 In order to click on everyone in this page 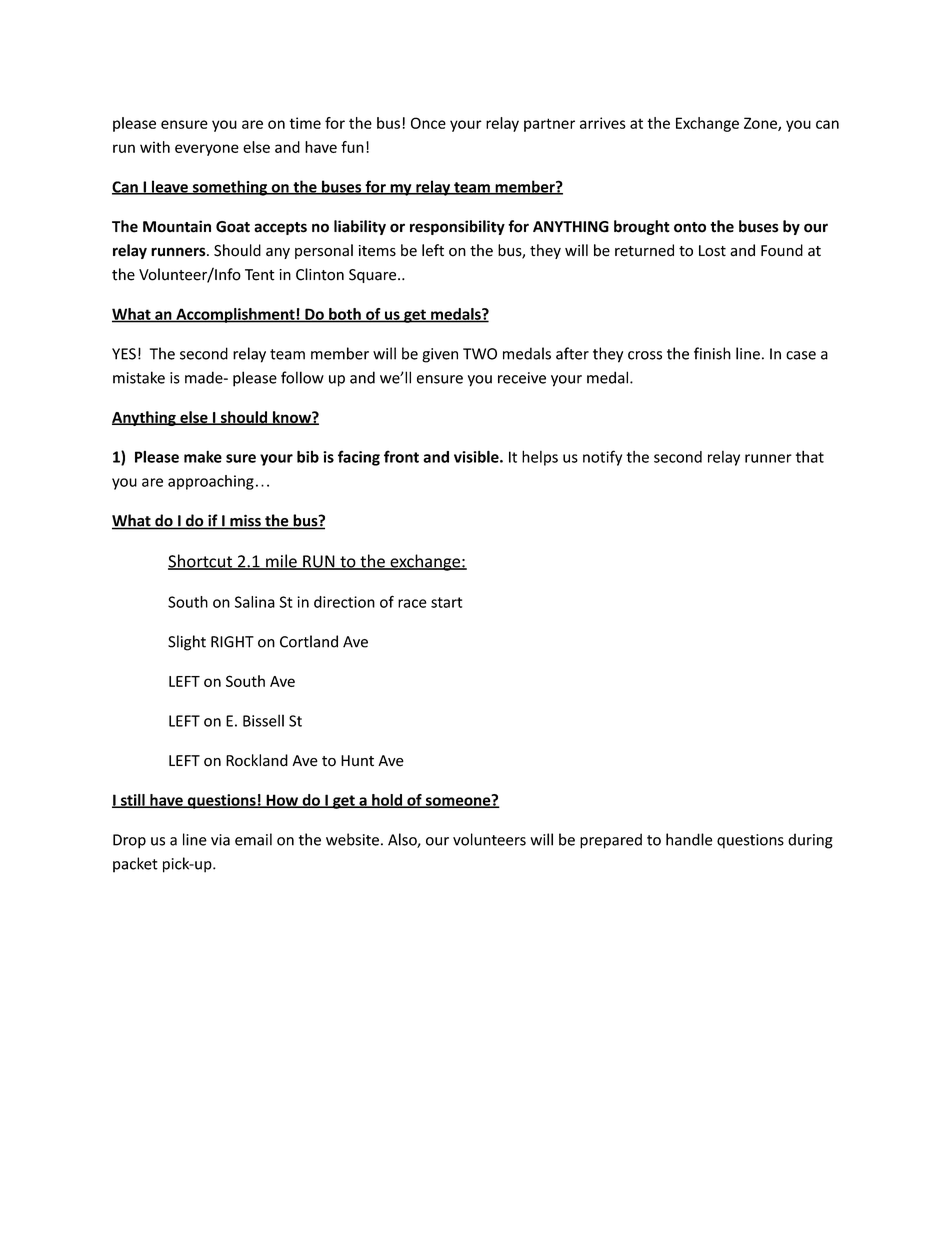, I will do `click(207, 150)`.
